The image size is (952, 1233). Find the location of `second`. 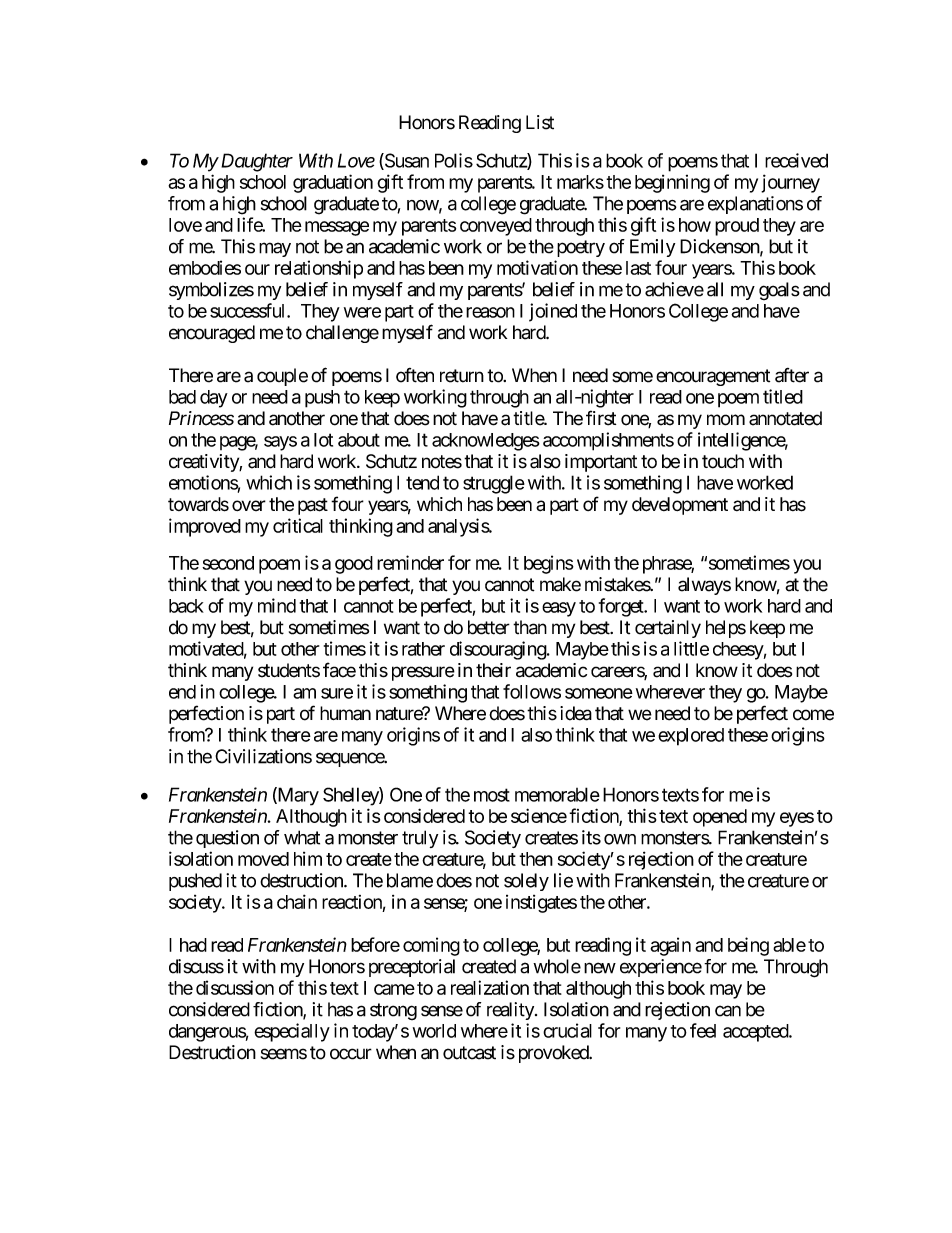

second is located at coordinates (228, 563).
